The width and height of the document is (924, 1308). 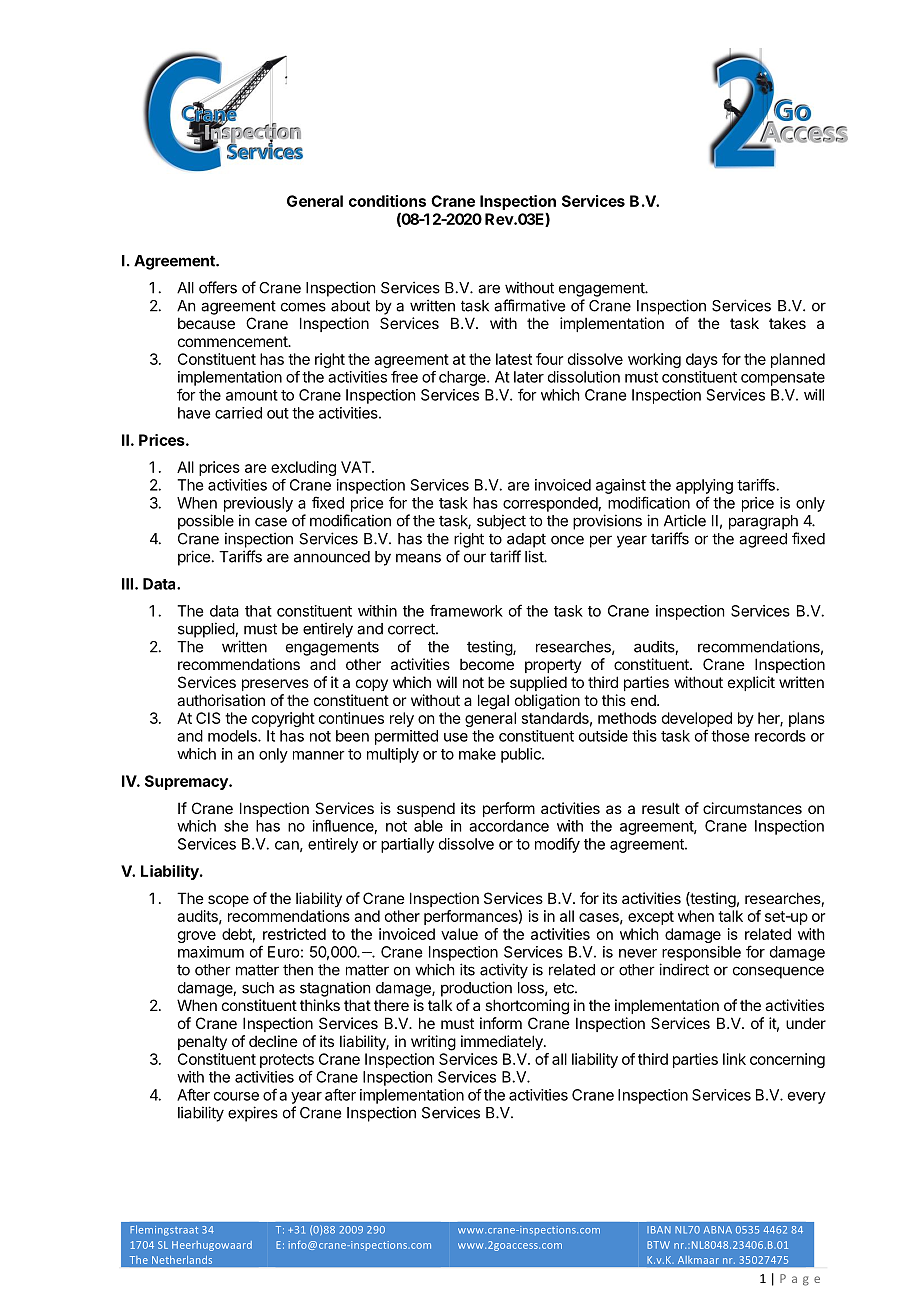 What do you see at coordinates (194, 413) in the document?
I see `have` at bounding box center [194, 413].
